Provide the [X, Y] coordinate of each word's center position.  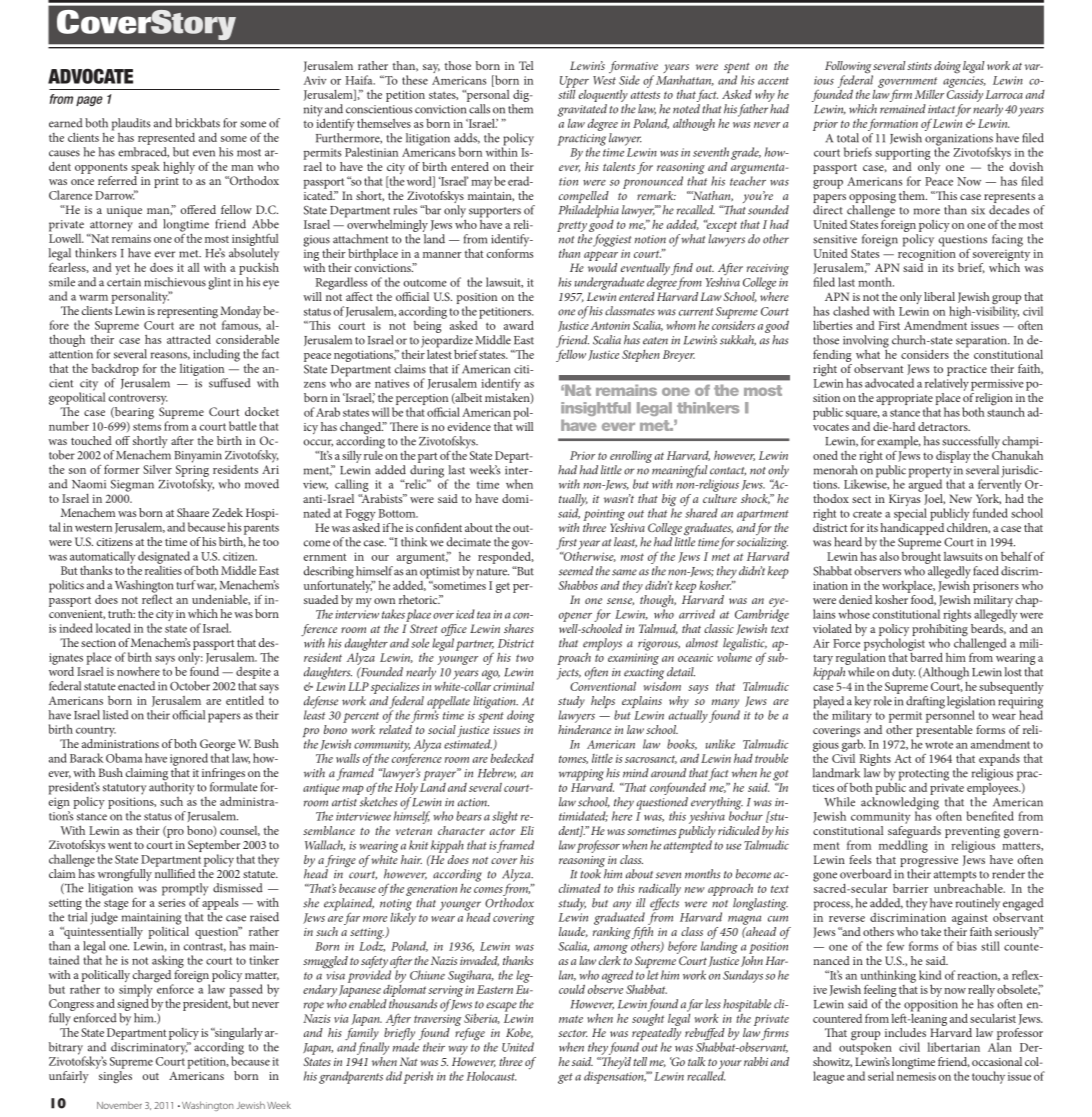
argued [925, 484]
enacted [136, 686]
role [883, 701]
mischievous [175, 282]
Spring [192, 472]
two [525, 658]
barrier [911, 888]
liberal [939, 296]
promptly [185, 889]
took [591, 873]
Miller [929, 94]
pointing [604, 515]
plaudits [131, 124]
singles [114, 1076]
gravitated [582, 111]
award [519, 325]
